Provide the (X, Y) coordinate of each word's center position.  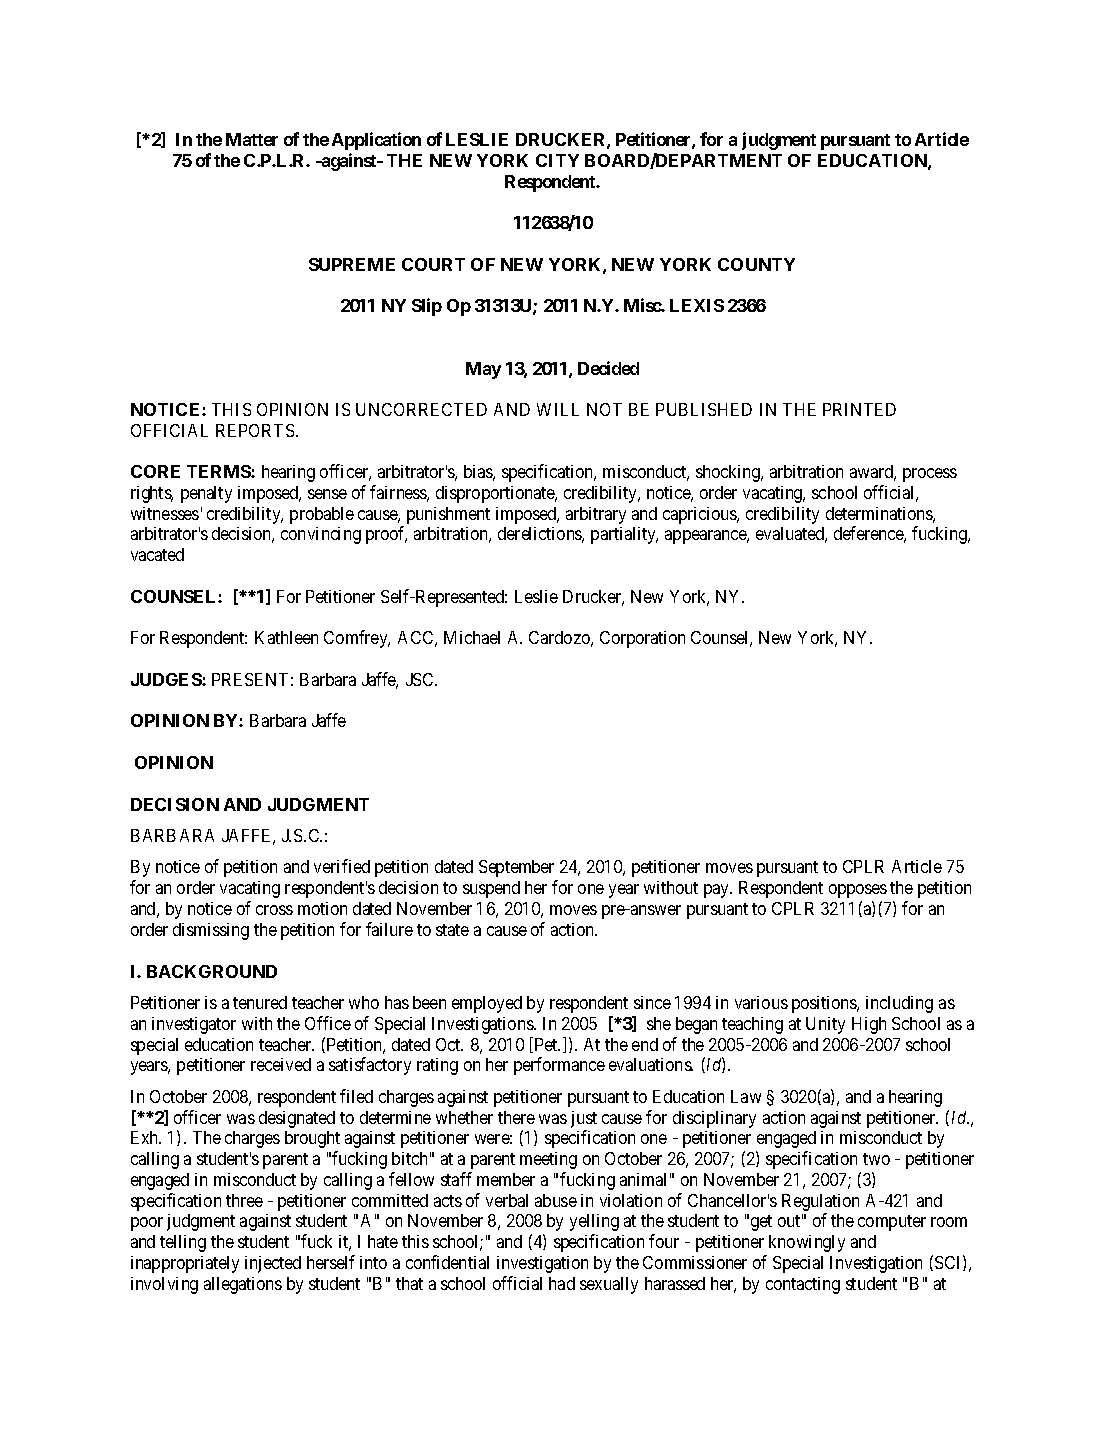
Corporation (642, 639)
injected (273, 1264)
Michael (472, 637)
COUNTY (756, 264)
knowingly (807, 1243)
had (562, 1283)
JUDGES (167, 679)
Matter (252, 139)
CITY (557, 160)
